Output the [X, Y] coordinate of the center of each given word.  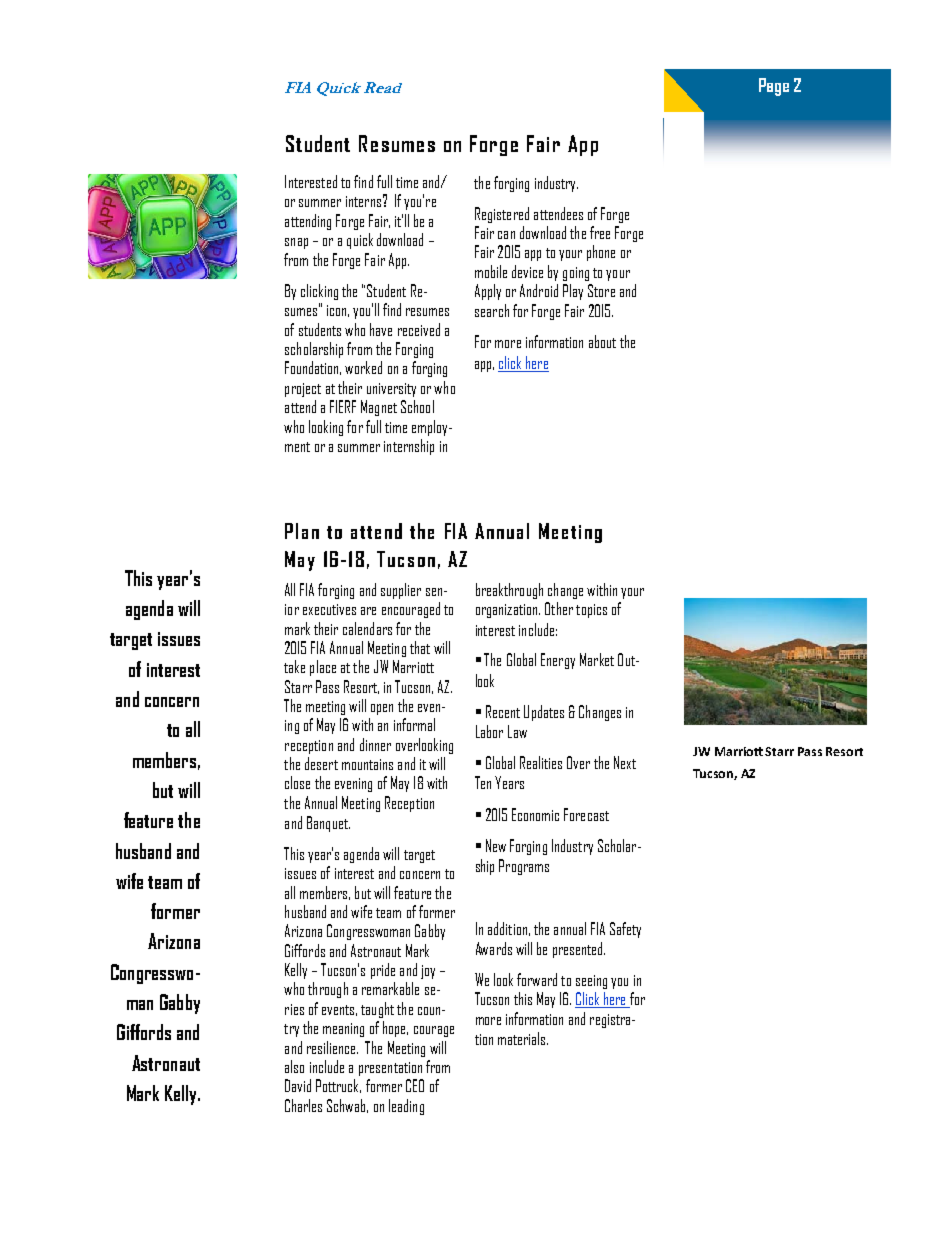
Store [601, 290]
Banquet [328, 824]
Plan [302, 531]
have [381, 329]
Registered [502, 215]
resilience [332, 1047]
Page [774, 87]
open [382, 709]
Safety [625, 930]
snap [296, 243]
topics [591, 611]
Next [625, 762]
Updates [544, 713]
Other [559, 608]
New [496, 845]
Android [539, 290]
